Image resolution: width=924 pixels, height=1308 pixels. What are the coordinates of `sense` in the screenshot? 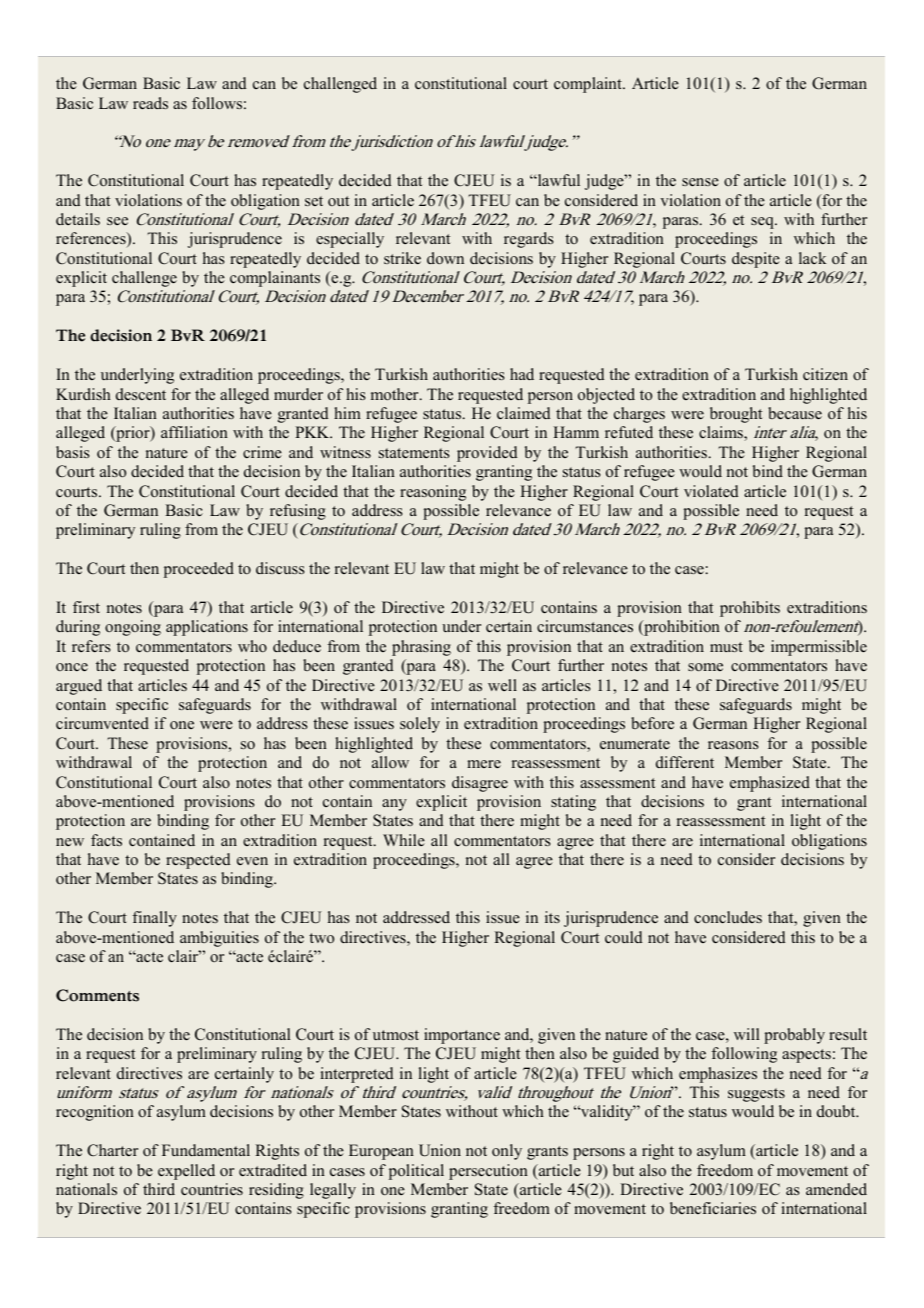 It's located at (700, 182).
